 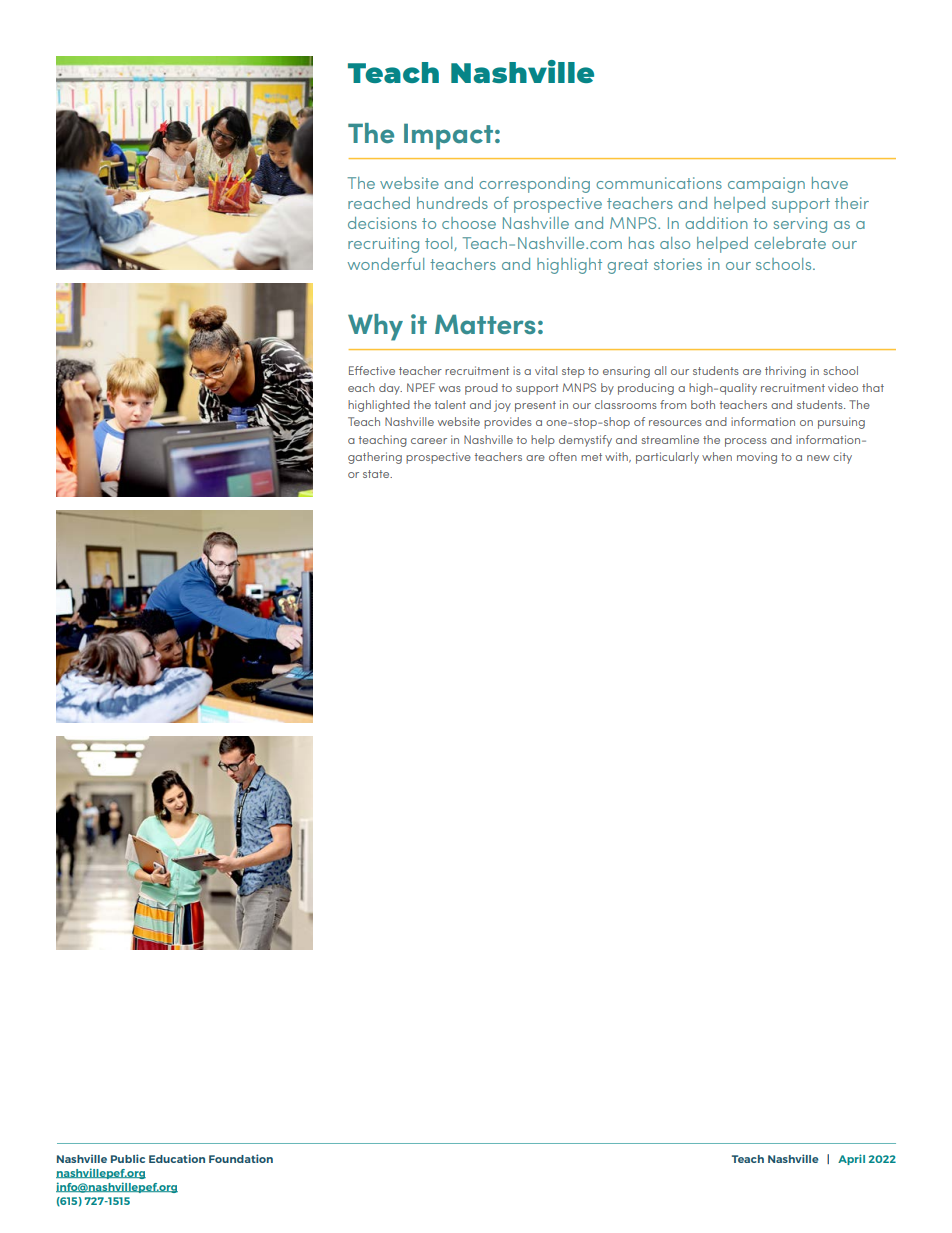 I want to click on April, so click(x=851, y=1159).
